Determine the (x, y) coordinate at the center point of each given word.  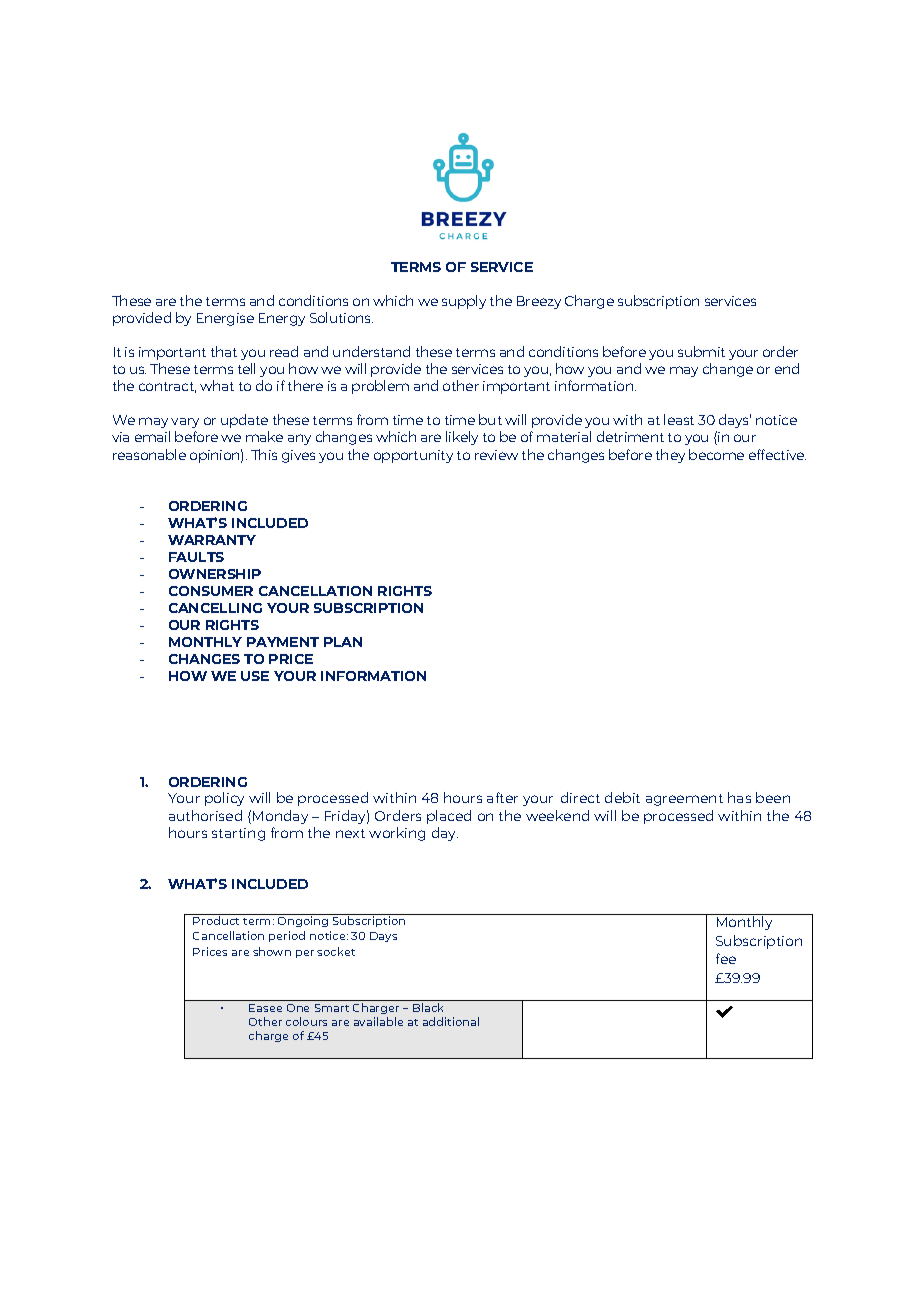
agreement (684, 800)
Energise (225, 319)
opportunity (413, 456)
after (502, 797)
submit (701, 351)
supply (464, 302)
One (298, 1008)
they (670, 456)
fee (726, 958)
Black (428, 1007)
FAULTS (196, 557)
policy (224, 799)
